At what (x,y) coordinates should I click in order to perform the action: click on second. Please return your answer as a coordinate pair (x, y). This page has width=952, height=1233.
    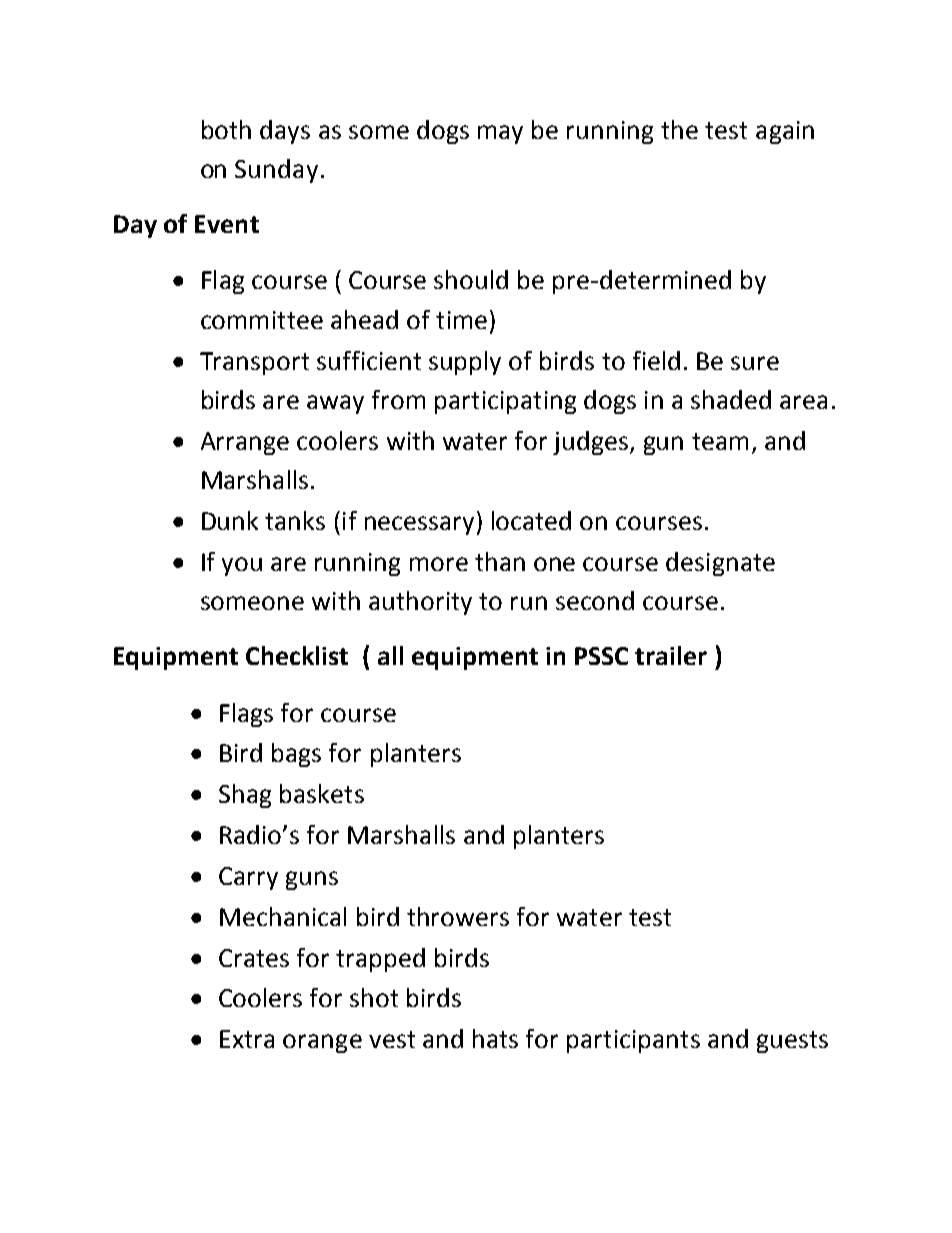
    Looking at the image, I should click on (595, 600).
